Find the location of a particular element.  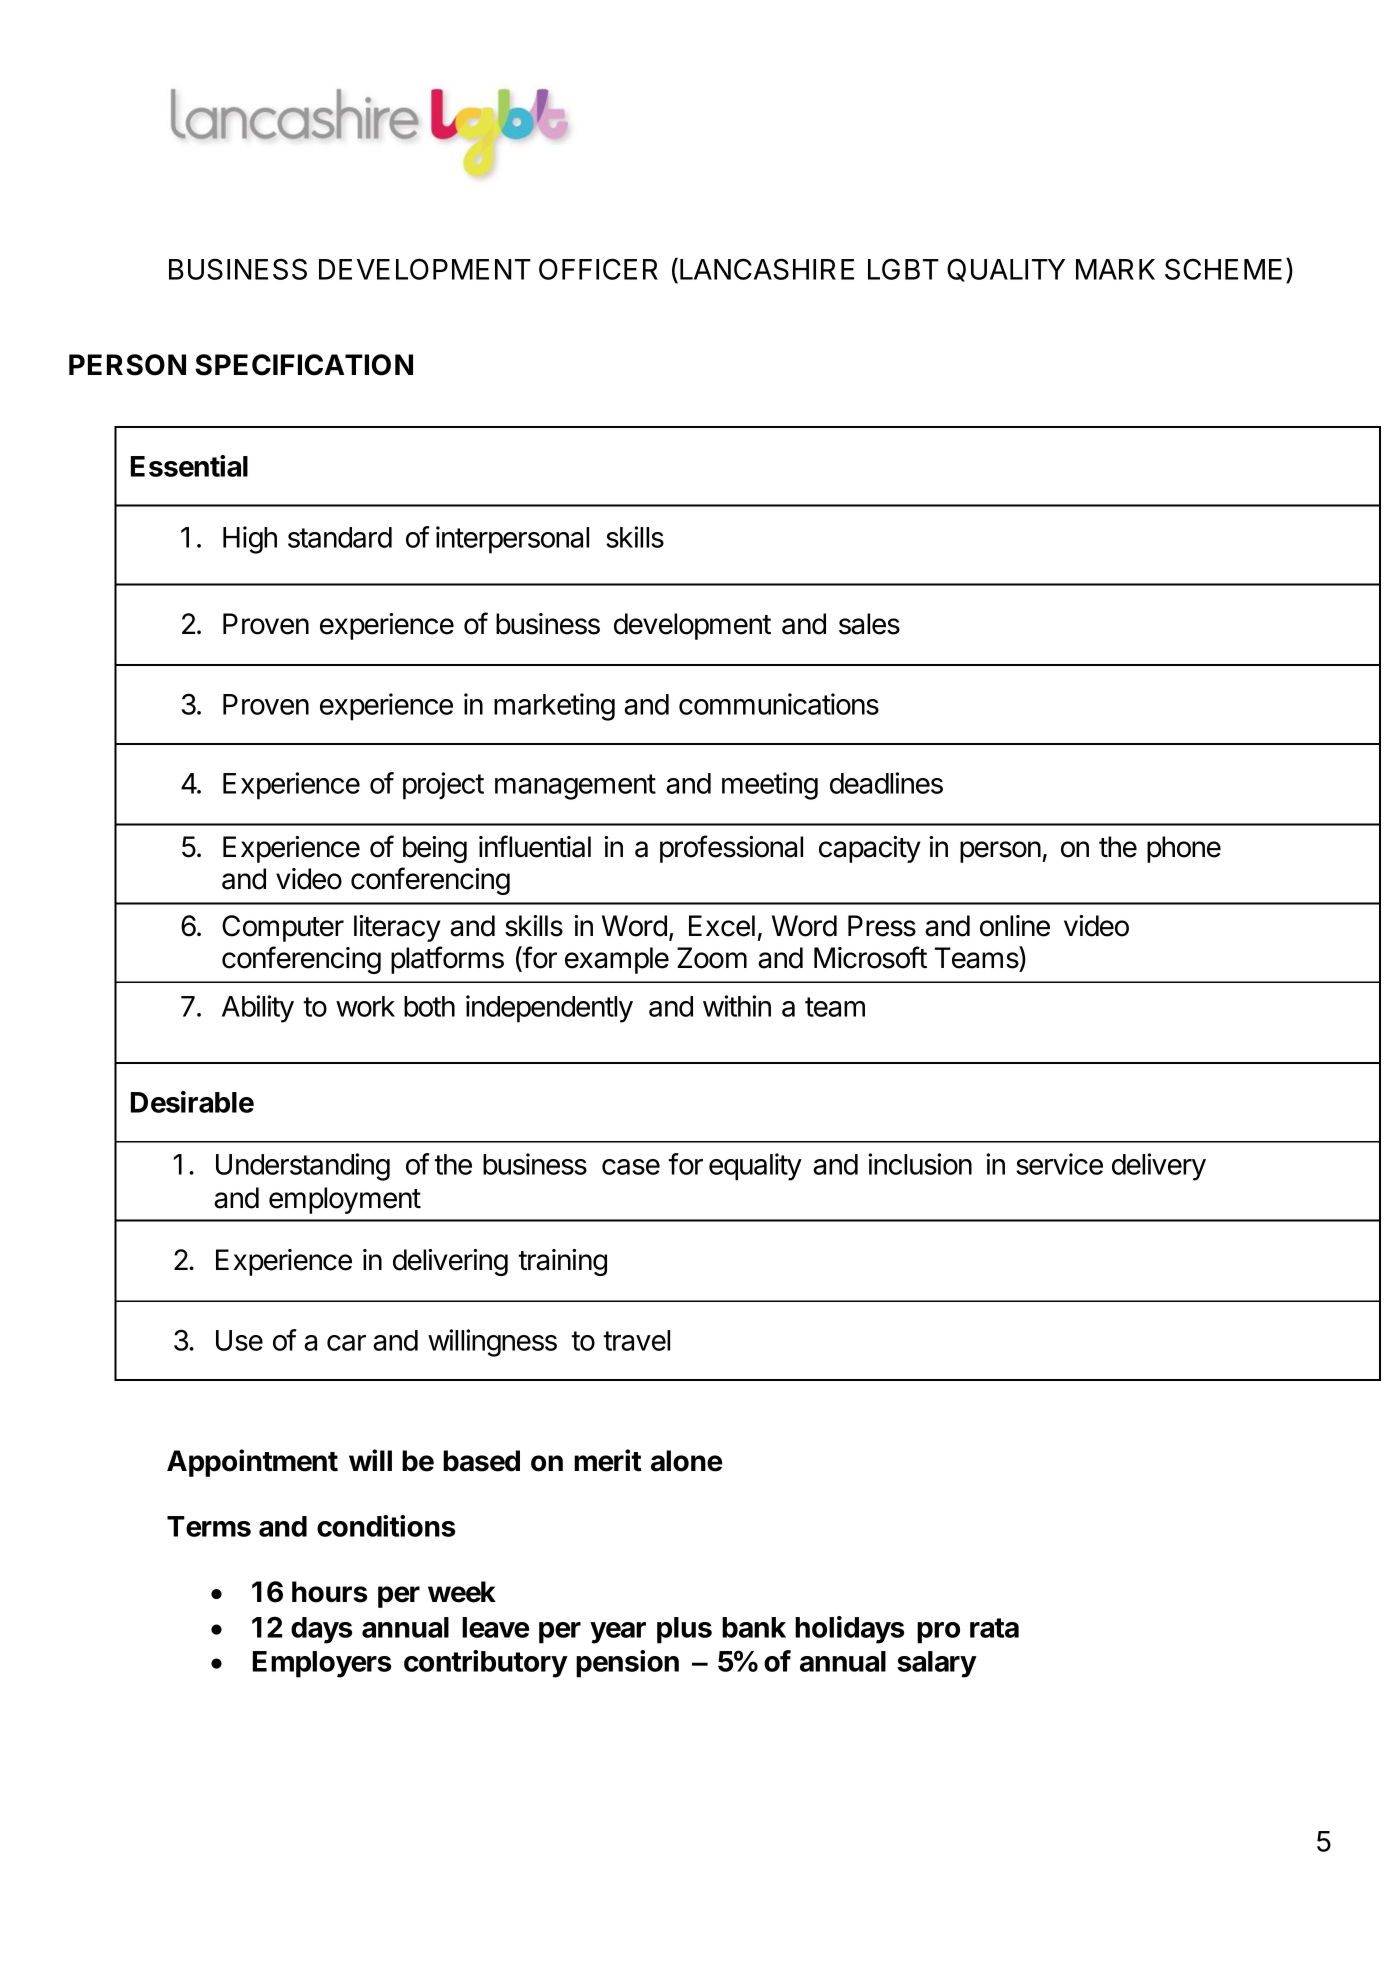

Computer is located at coordinates (283, 928).
